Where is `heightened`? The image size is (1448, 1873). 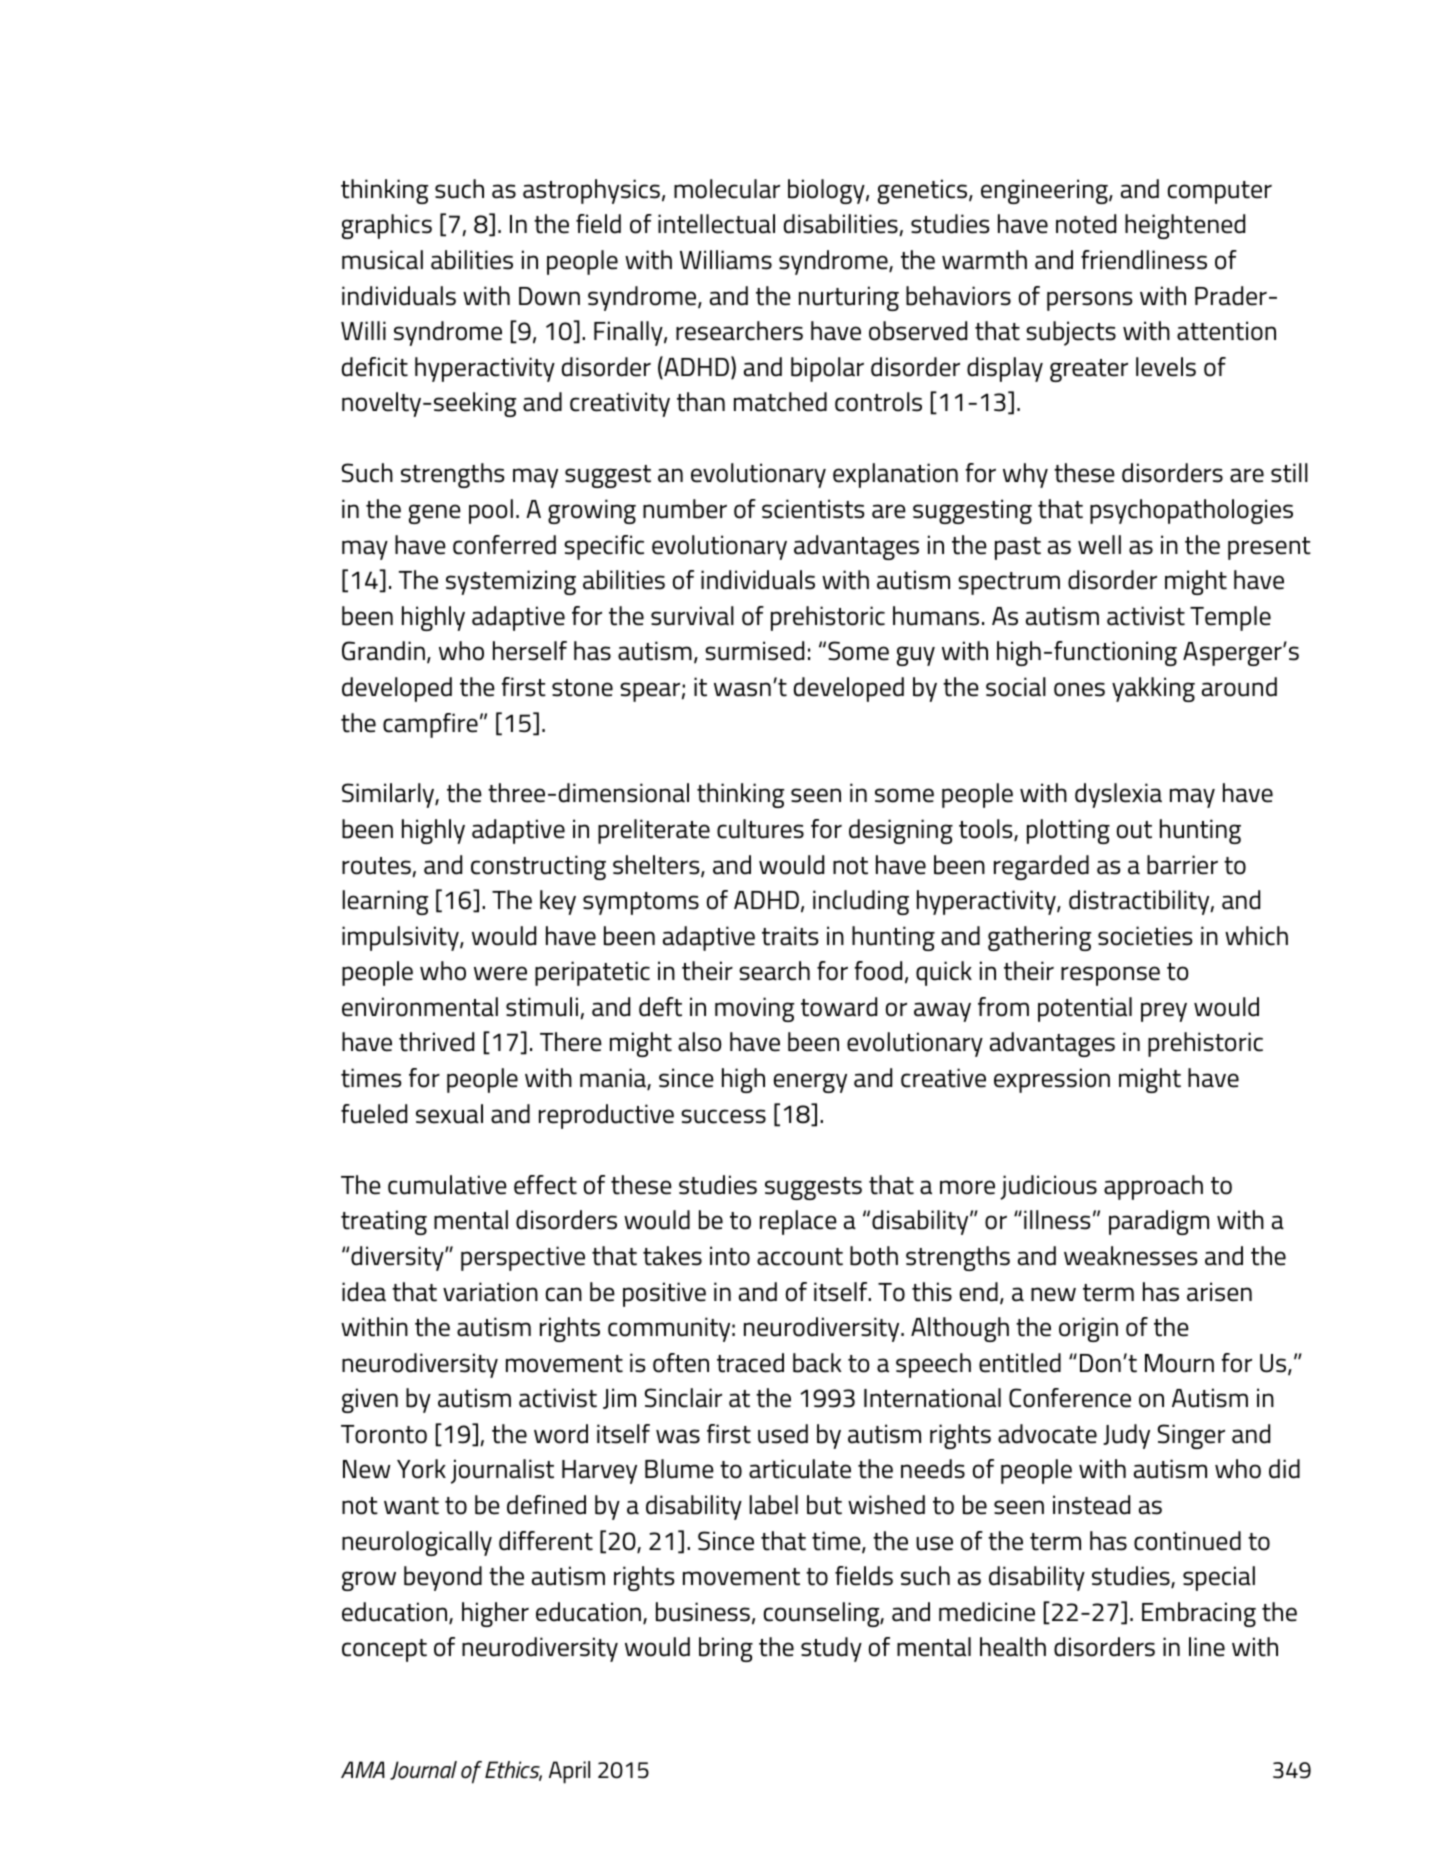 heightened is located at coordinates (1185, 226).
